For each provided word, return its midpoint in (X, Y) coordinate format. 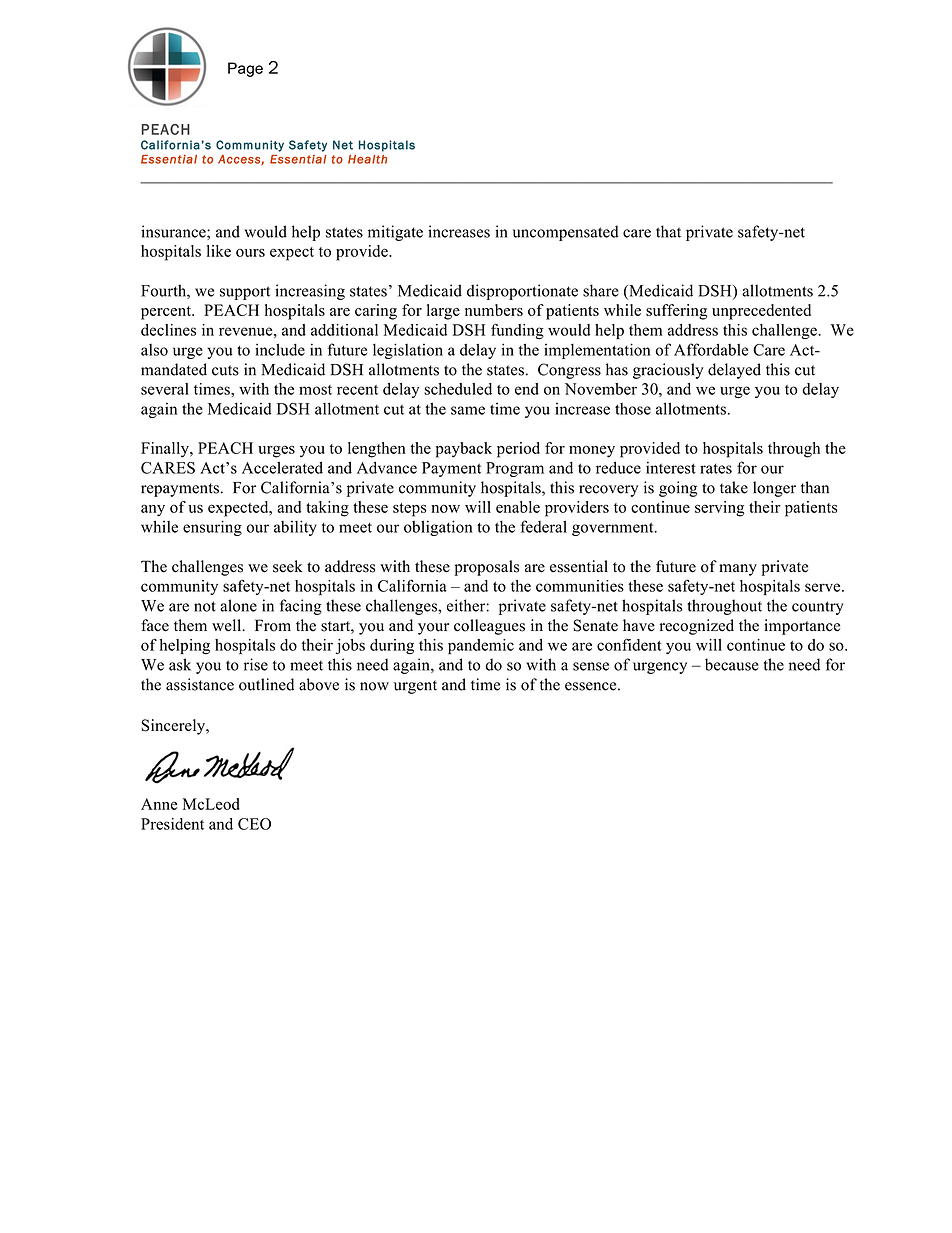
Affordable (711, 349)
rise (256, 664)
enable (518, 507)
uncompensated (566, 233)
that (668, 231)
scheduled (458, 389)
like (219, 251)
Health (367, 159)
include (280, 349)
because (732, 664)
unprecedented (761, 312)
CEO (254, 824)
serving (720, 509)
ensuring (212, 528)
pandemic (481, 646)
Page (245, 69)
